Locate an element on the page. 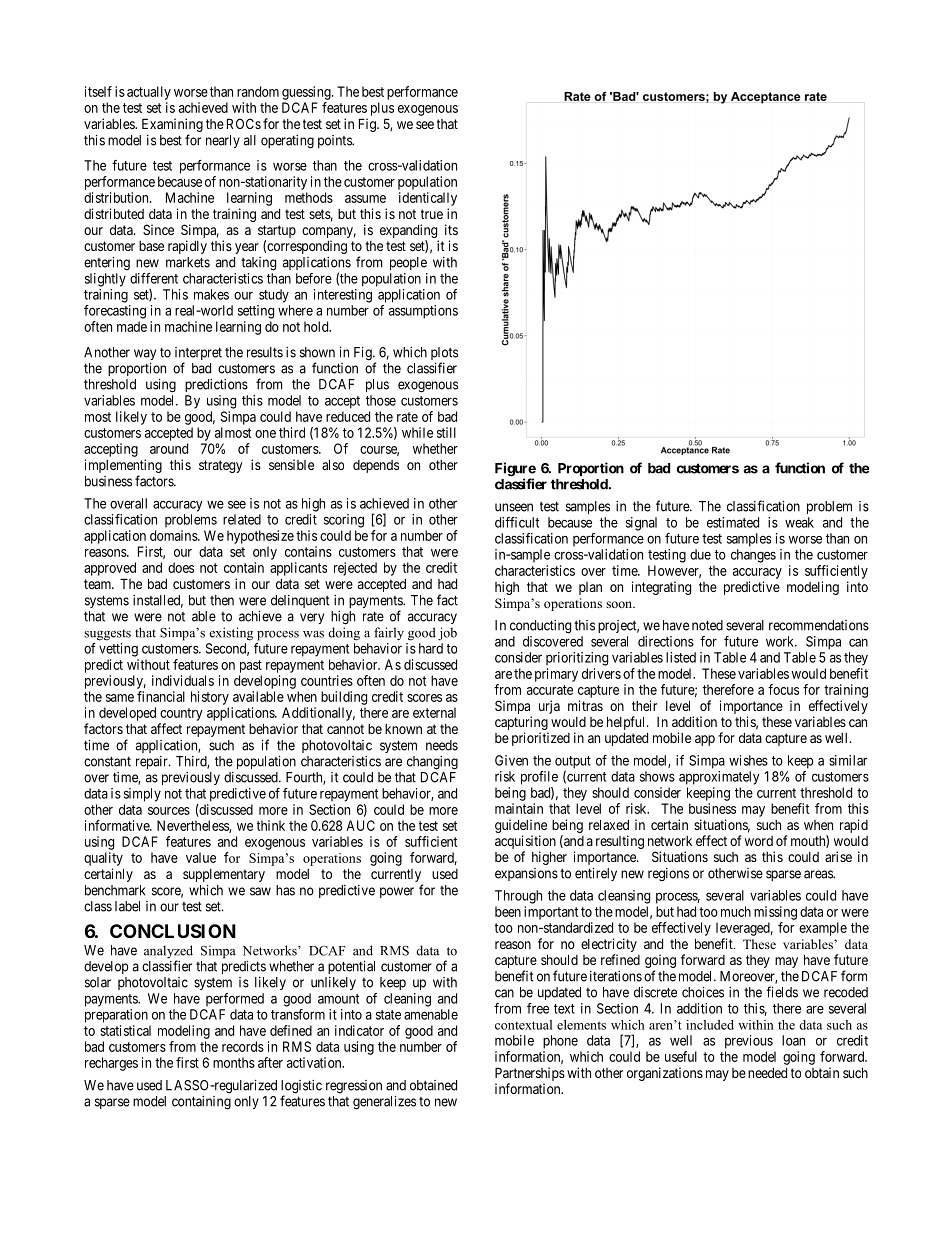 This document has height=1233, width=952. identically is located at coordinates (428, 199).
